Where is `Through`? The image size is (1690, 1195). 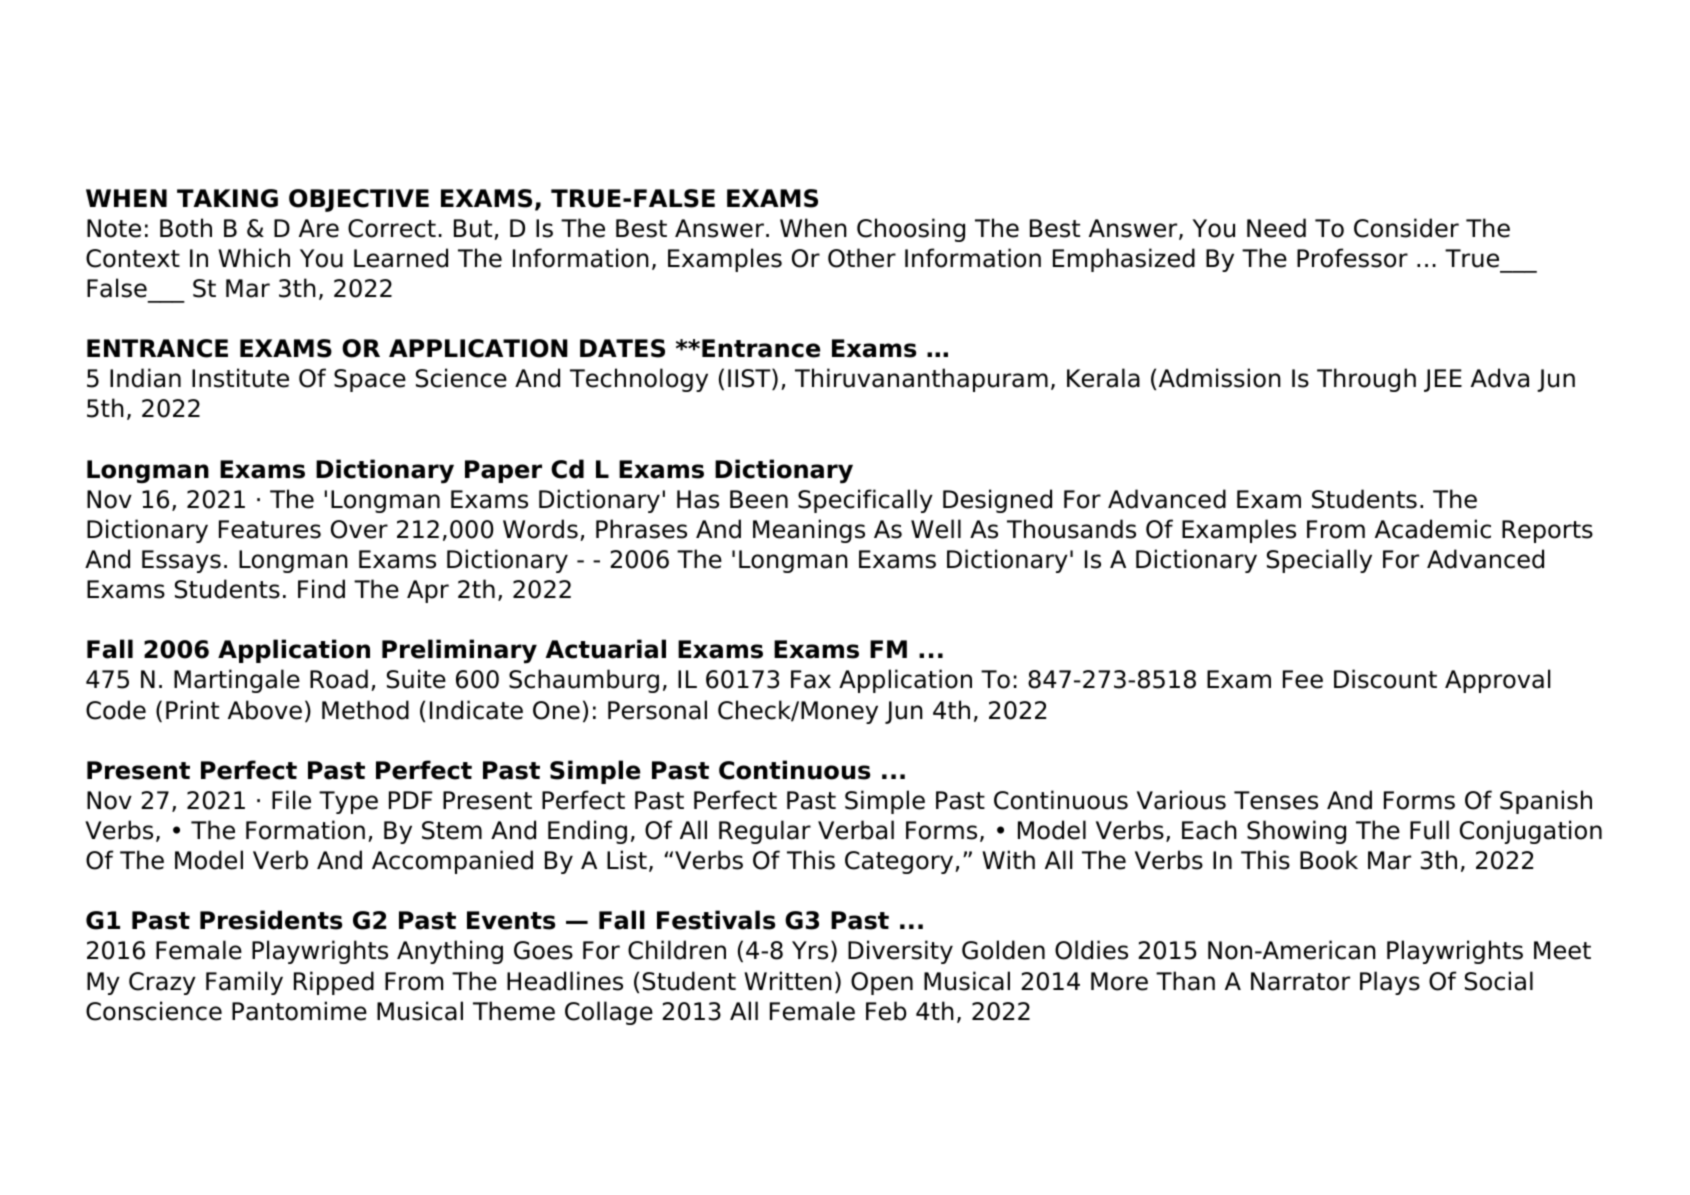 Through is located at coordinates (1366, 380).
